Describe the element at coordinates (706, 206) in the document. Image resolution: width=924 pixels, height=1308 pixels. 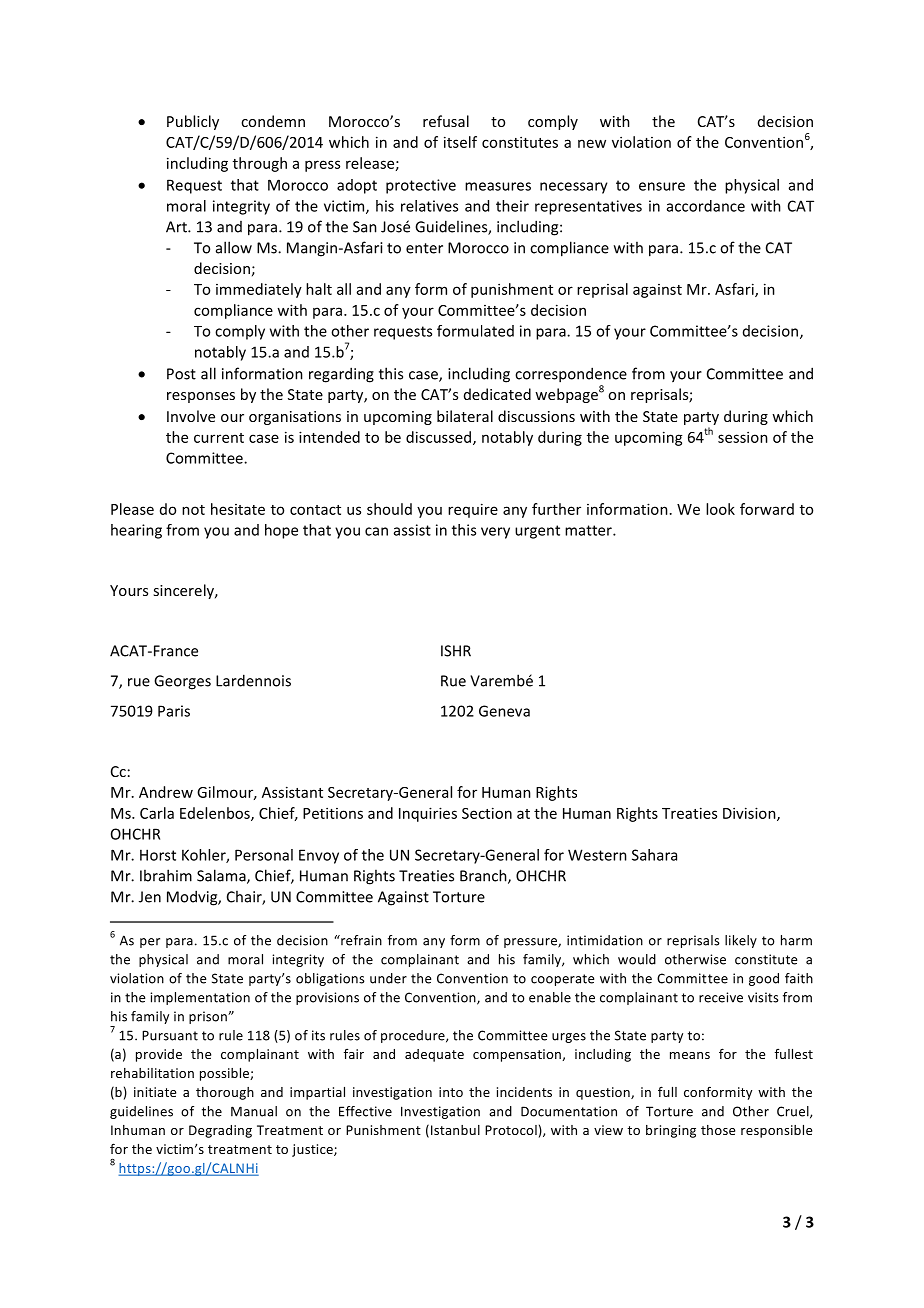
I see `accordance` at that location.
